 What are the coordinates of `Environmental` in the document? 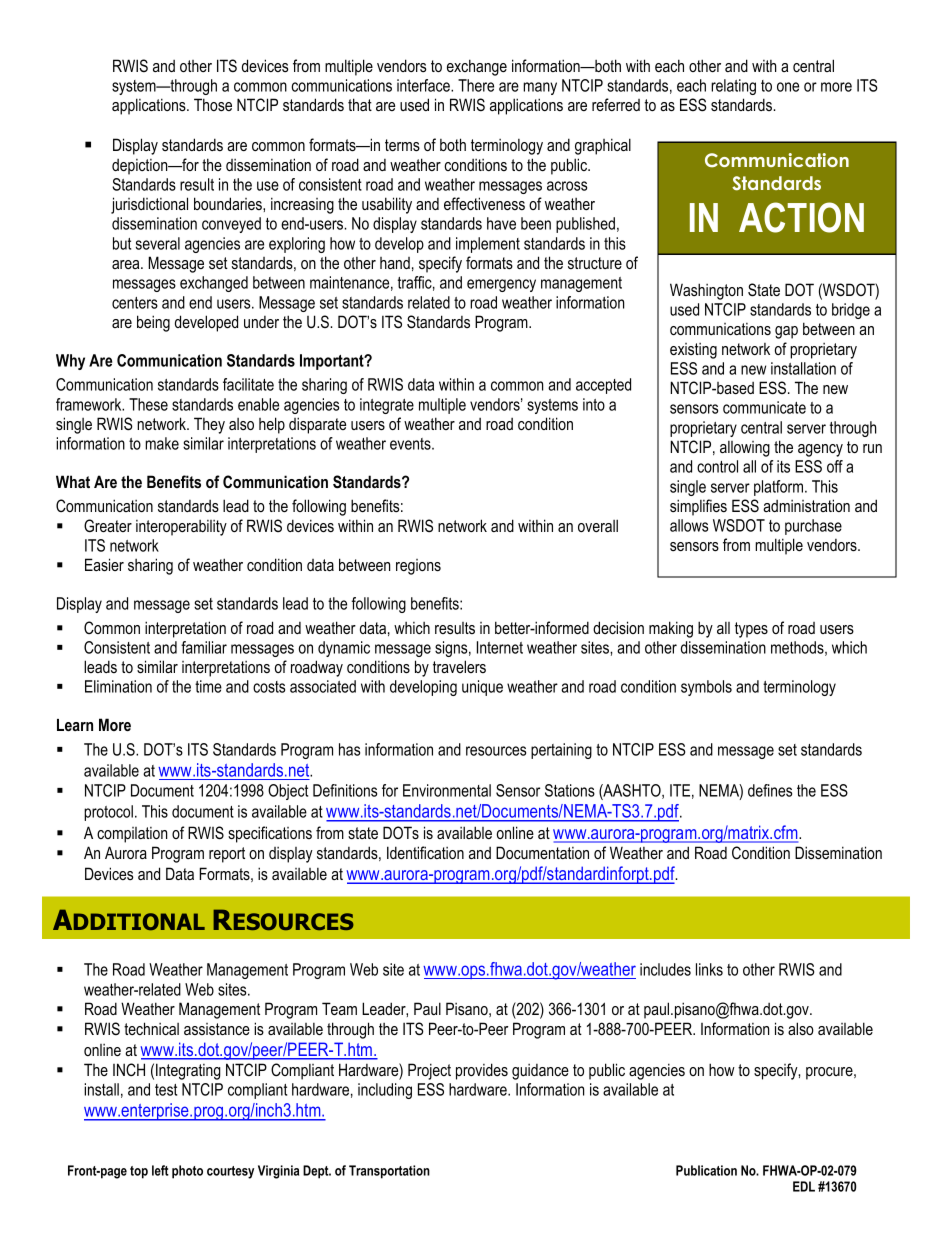 It's located at (447, 790).
